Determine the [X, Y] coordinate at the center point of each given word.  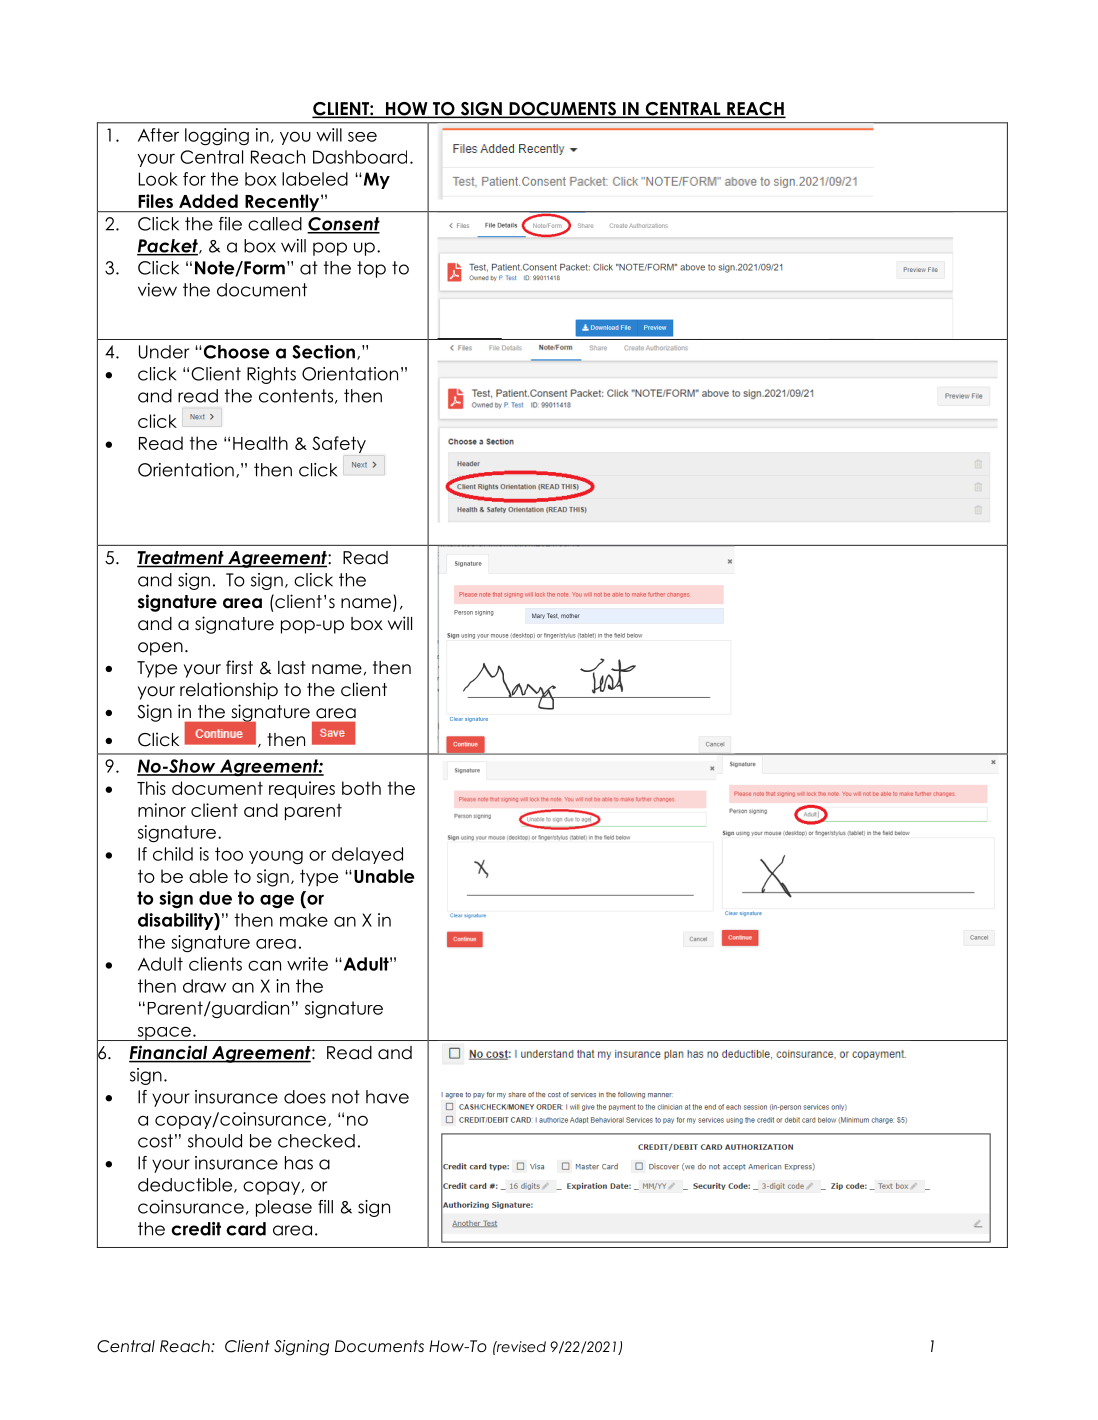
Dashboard [360, 157]
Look [158, 179]
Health [260, 443]
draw [204, 986]
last [292, 668]
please [284, 1208]
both [361, 788]
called [275, 224]
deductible [186, 1185]
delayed [367, 855]
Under [164, 352]
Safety [339, 444]
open [160, 649]
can [264, 965]
